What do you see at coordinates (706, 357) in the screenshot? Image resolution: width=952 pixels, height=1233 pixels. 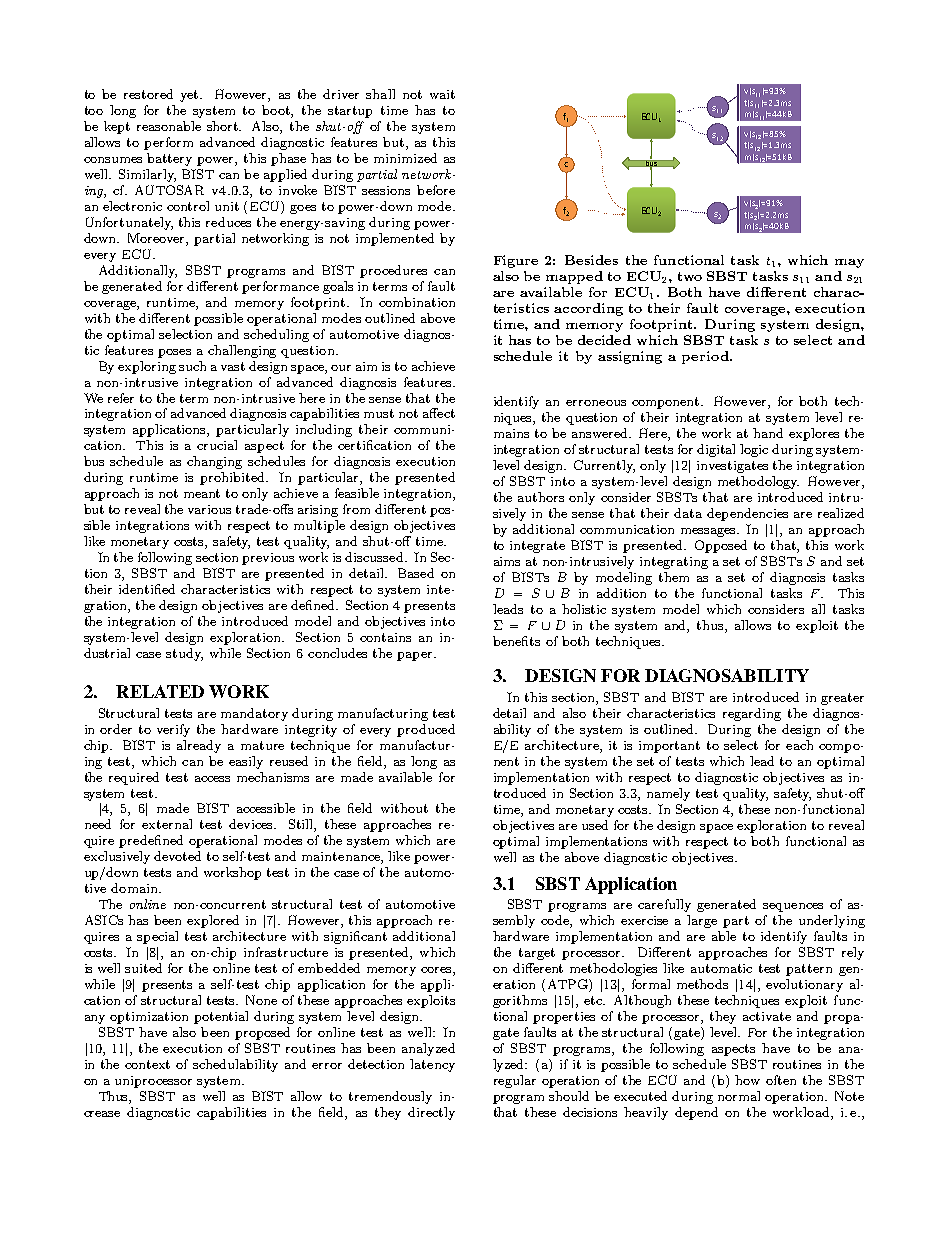 I see `period` at bounding box center [706, 357].
